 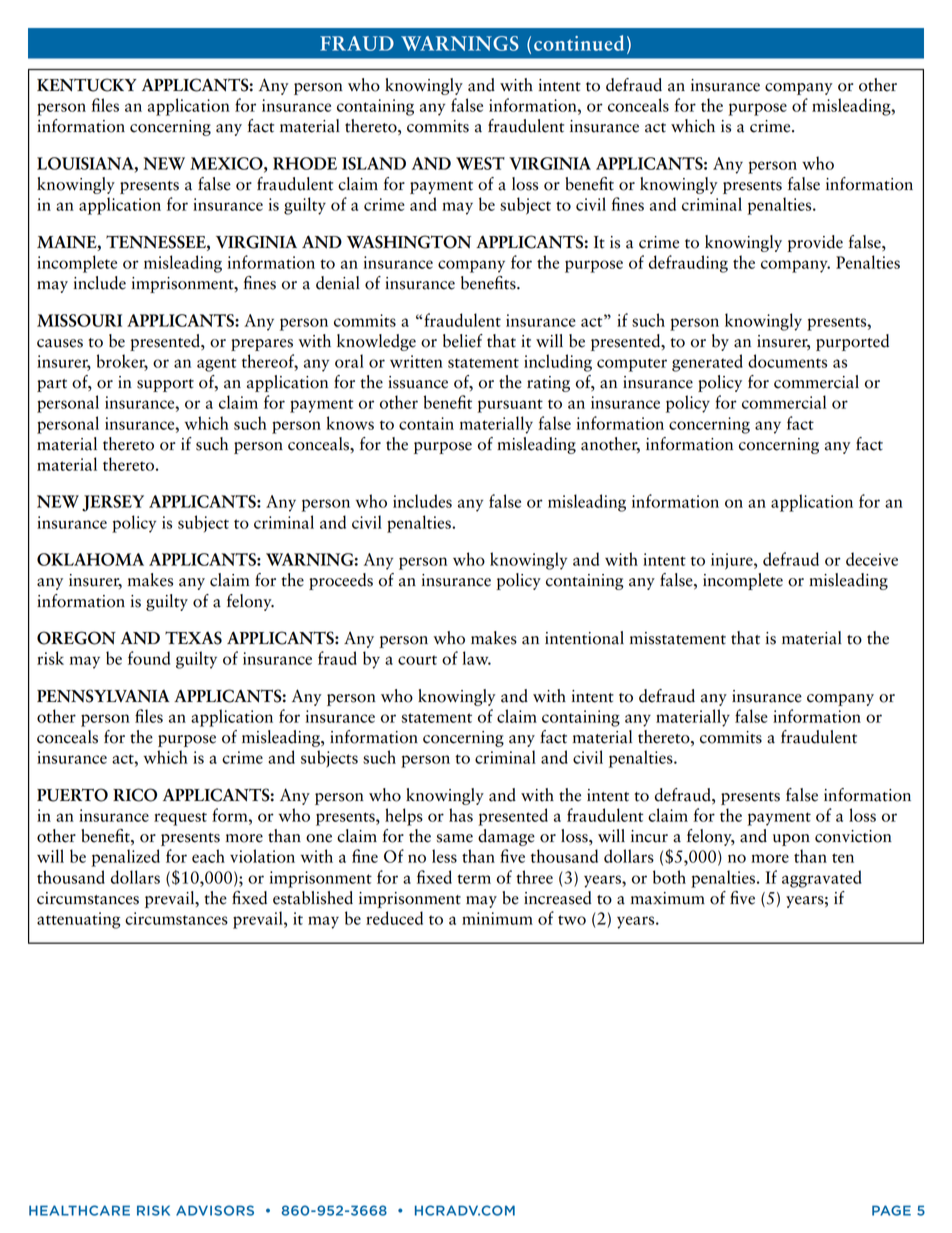 What do you see at coordinates (815, 243) in the screenshot?
I see `provide` at bounding box center [815, 243].
